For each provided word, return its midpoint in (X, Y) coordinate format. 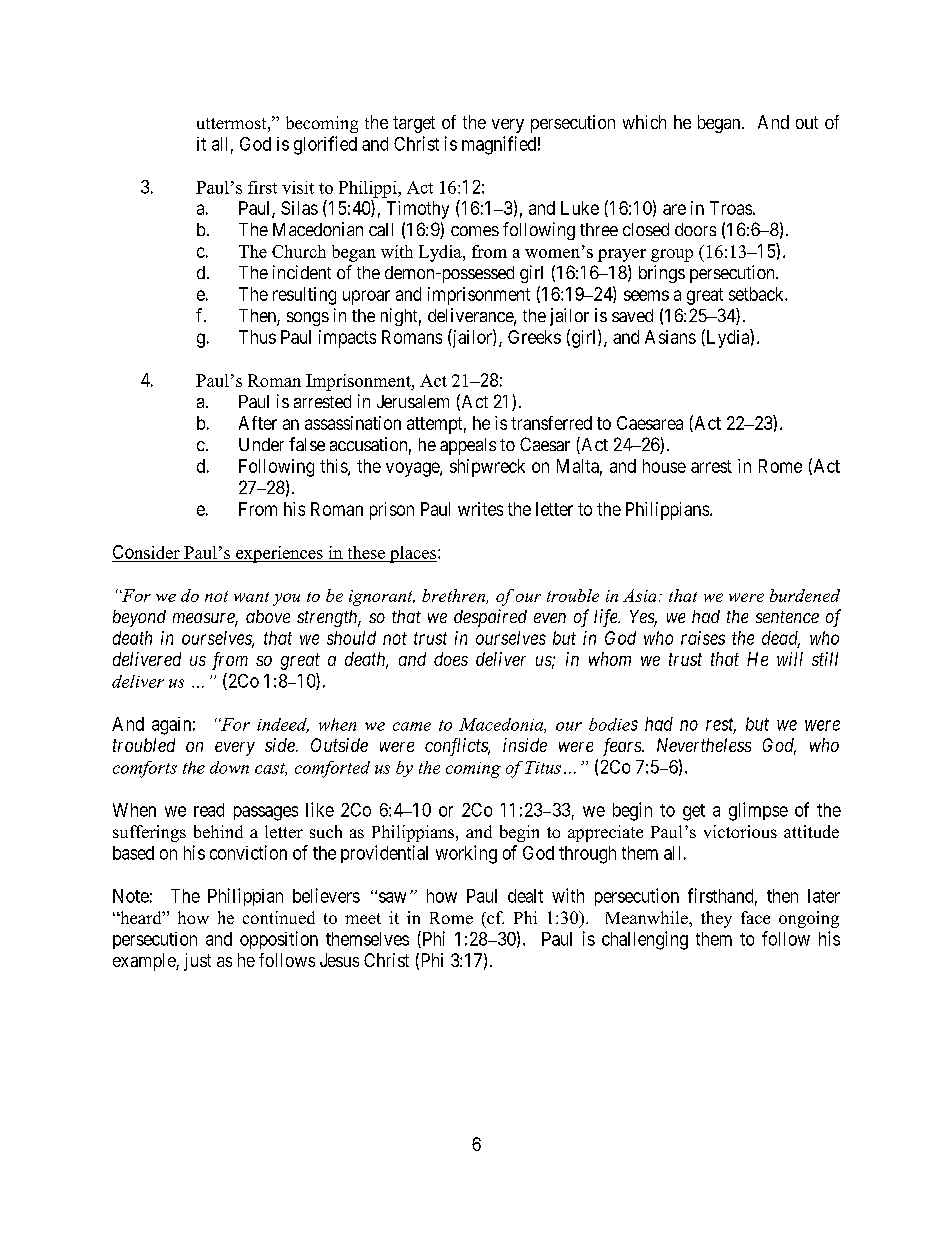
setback (757, 294)
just (197, 962)
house (664, 466)
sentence (787, 617)
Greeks (534, 337)
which (644, 122)
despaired (490, 618)
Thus (257, 337)
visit (298, 187)
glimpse (758, 811)
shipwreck (487, 468)
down (229, 767)
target (414, 124)
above (268, 616)
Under (261, 444)
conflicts (457, 747)
